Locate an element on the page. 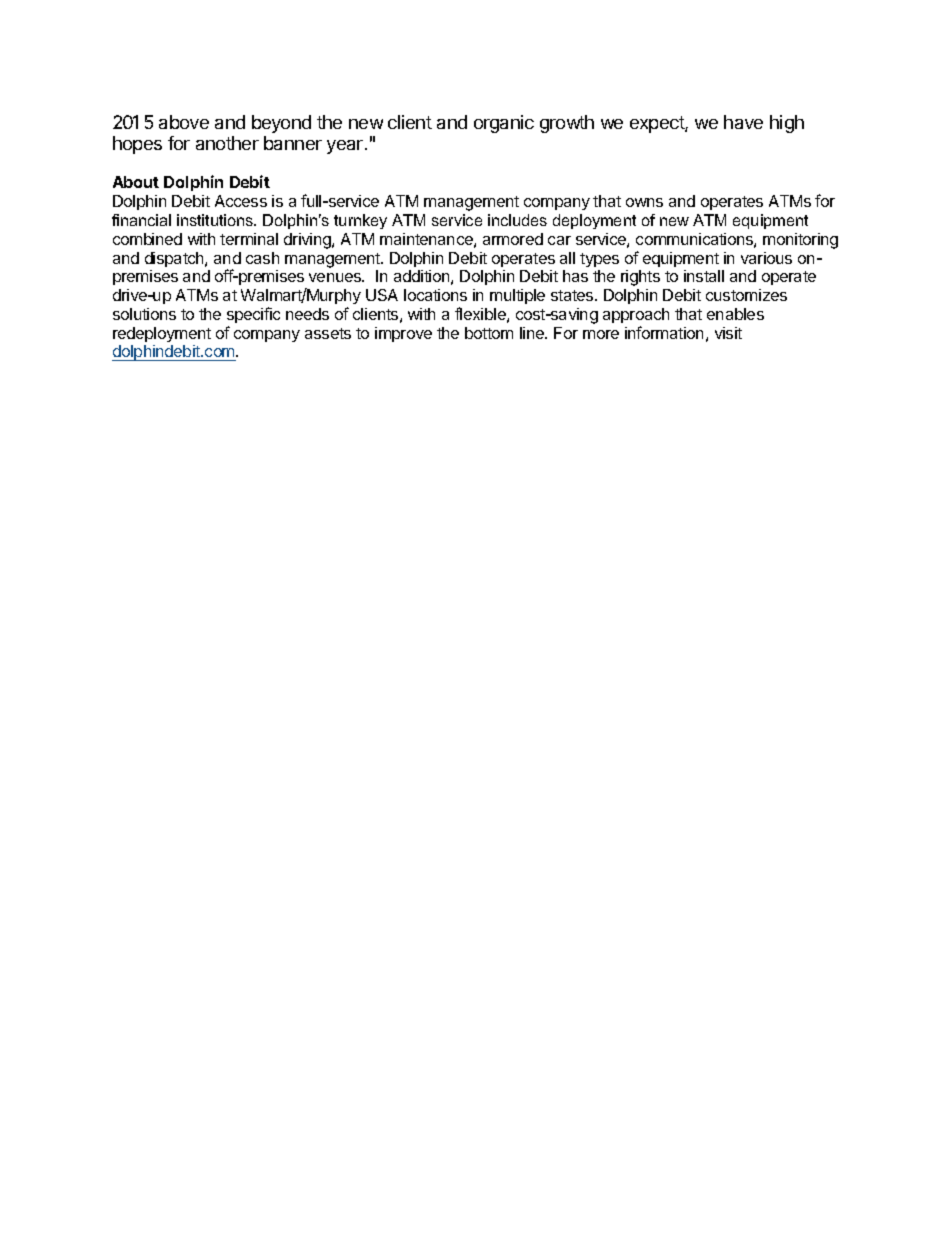  includes is located at coordinates (517, 220).
